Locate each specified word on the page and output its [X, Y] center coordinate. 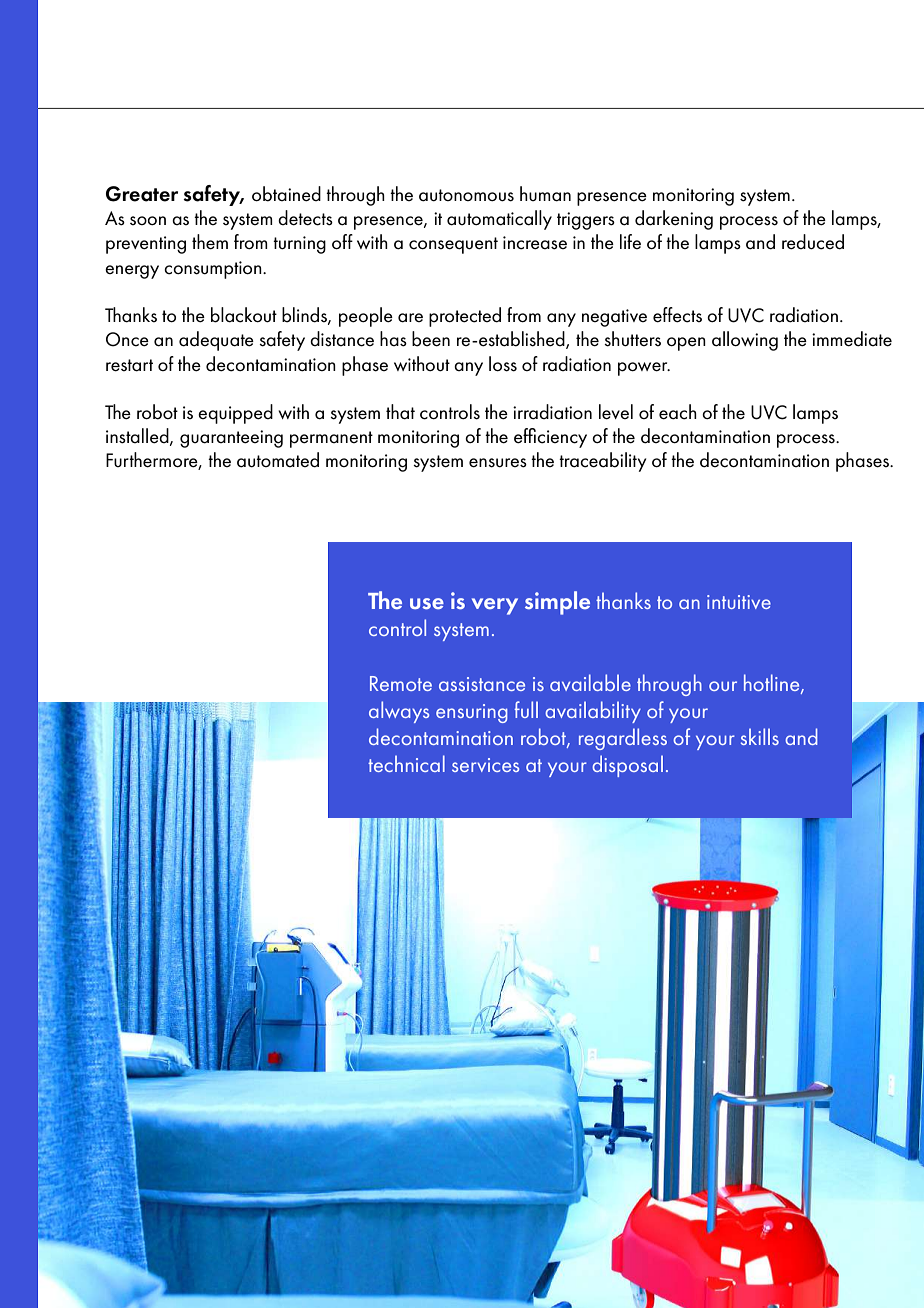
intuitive [739, 602]
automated [278, 460]
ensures [498, 463]
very [495, 606]
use [427, 603]
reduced [813, 242]
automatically [499, 220]
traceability [602, 462]
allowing [745, 341]
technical [406, 763]
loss [503, 364]
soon [148, 220]
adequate [216, 341]
